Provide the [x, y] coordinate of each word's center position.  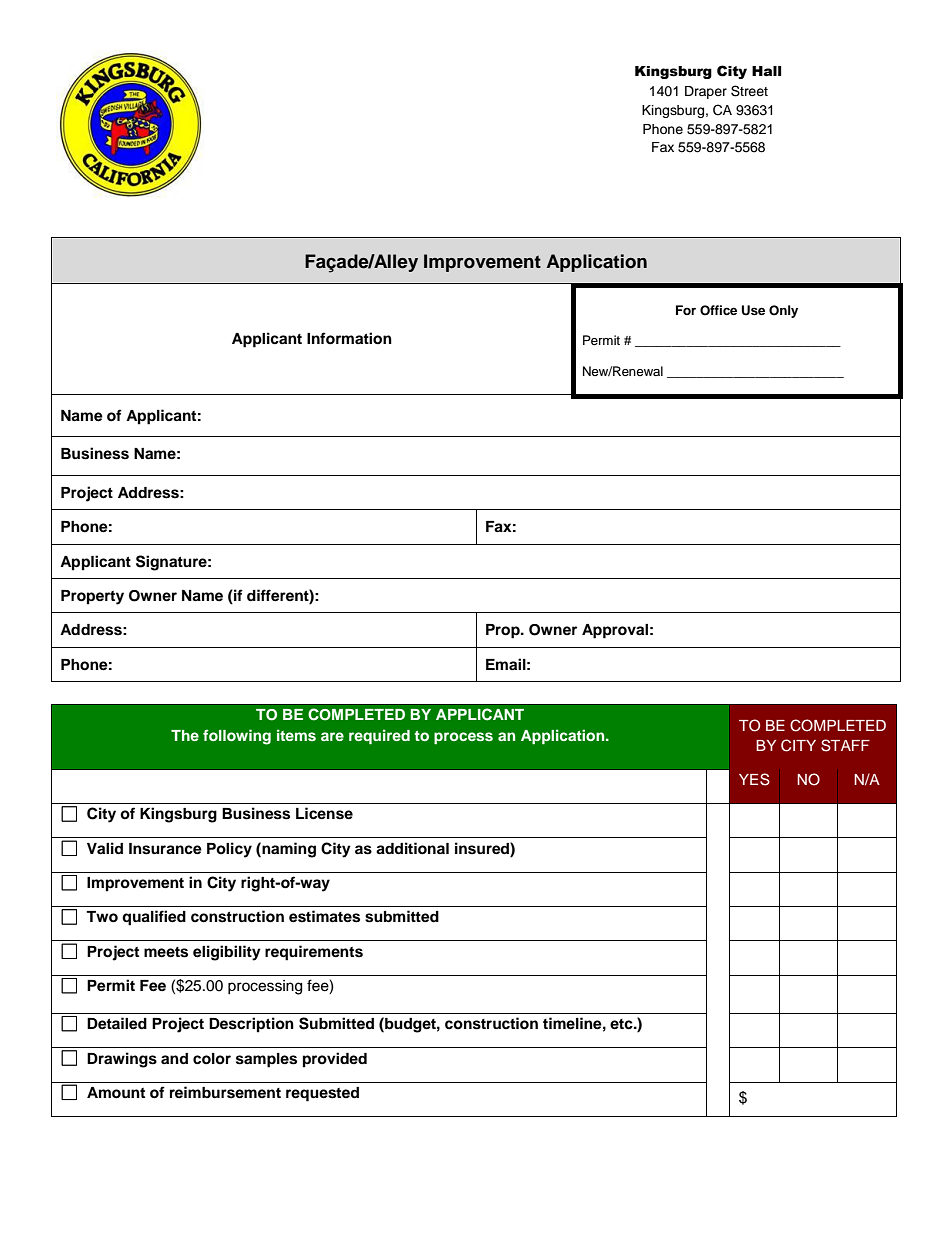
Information [349, 338]
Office [718, 310]
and [174, 1058]
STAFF [845, 745]
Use [753, 310]
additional [412, 848]
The [185, 735]
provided [335, 1060]
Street [749, 91]
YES [754, 779]
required [379, 736]
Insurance [165, 849]
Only [783, 311]
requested [322, 1094]
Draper [706, 92]
